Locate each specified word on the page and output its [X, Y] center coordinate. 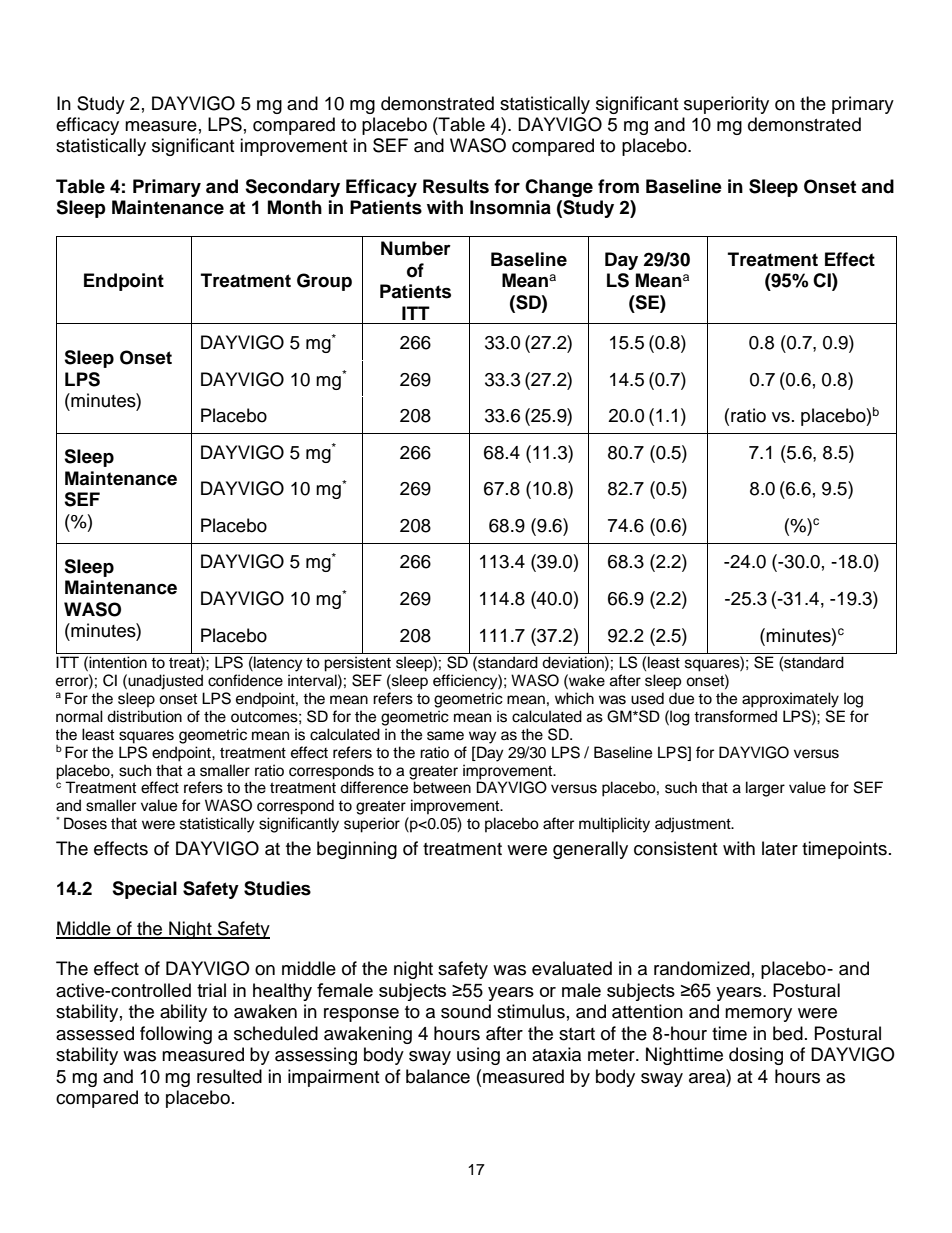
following [176, 1035]
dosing [756, 1056]
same [445, 736]
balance [438, 1076]
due [681, 698]
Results [456, 186]
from [618, 186]
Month [295, 207]
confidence [245, 680]
